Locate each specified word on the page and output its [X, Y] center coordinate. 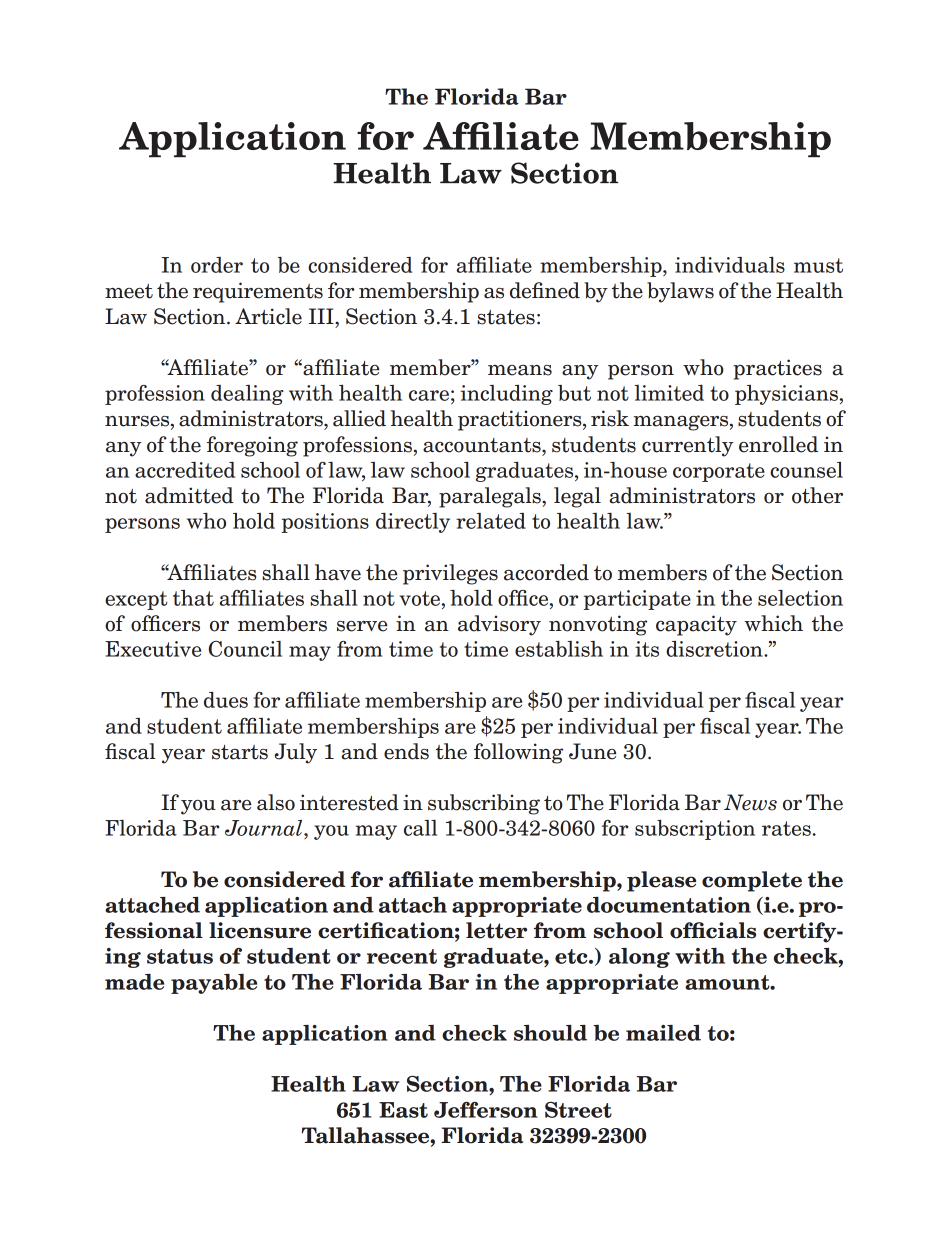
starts [240, 752]
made [134, 982]
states [506, 317]
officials [713, 930]
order [217, 265]
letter [496, 930]
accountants [483, 445]
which [773, 623]
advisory [499, 625]
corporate [719, 472]
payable [214, 984]
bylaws [680, 292]
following [518, 753]
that [193, 598]
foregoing [252, 446]
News [750, 802]
